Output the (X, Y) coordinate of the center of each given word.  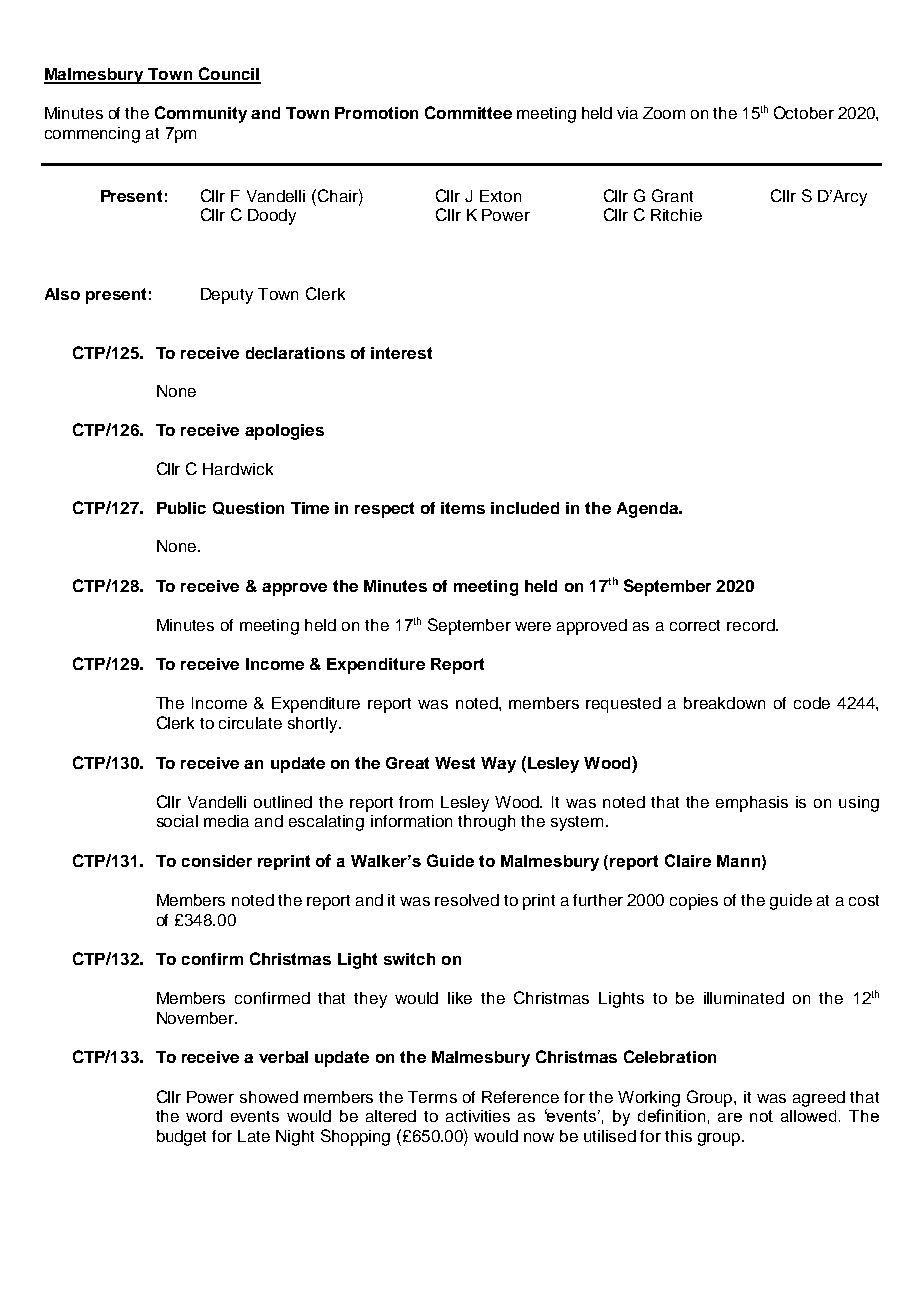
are (730, 1117)
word (204, 1116)
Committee (468, 112)
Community (201, 114)
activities (478, 1116)
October (804, 112)
